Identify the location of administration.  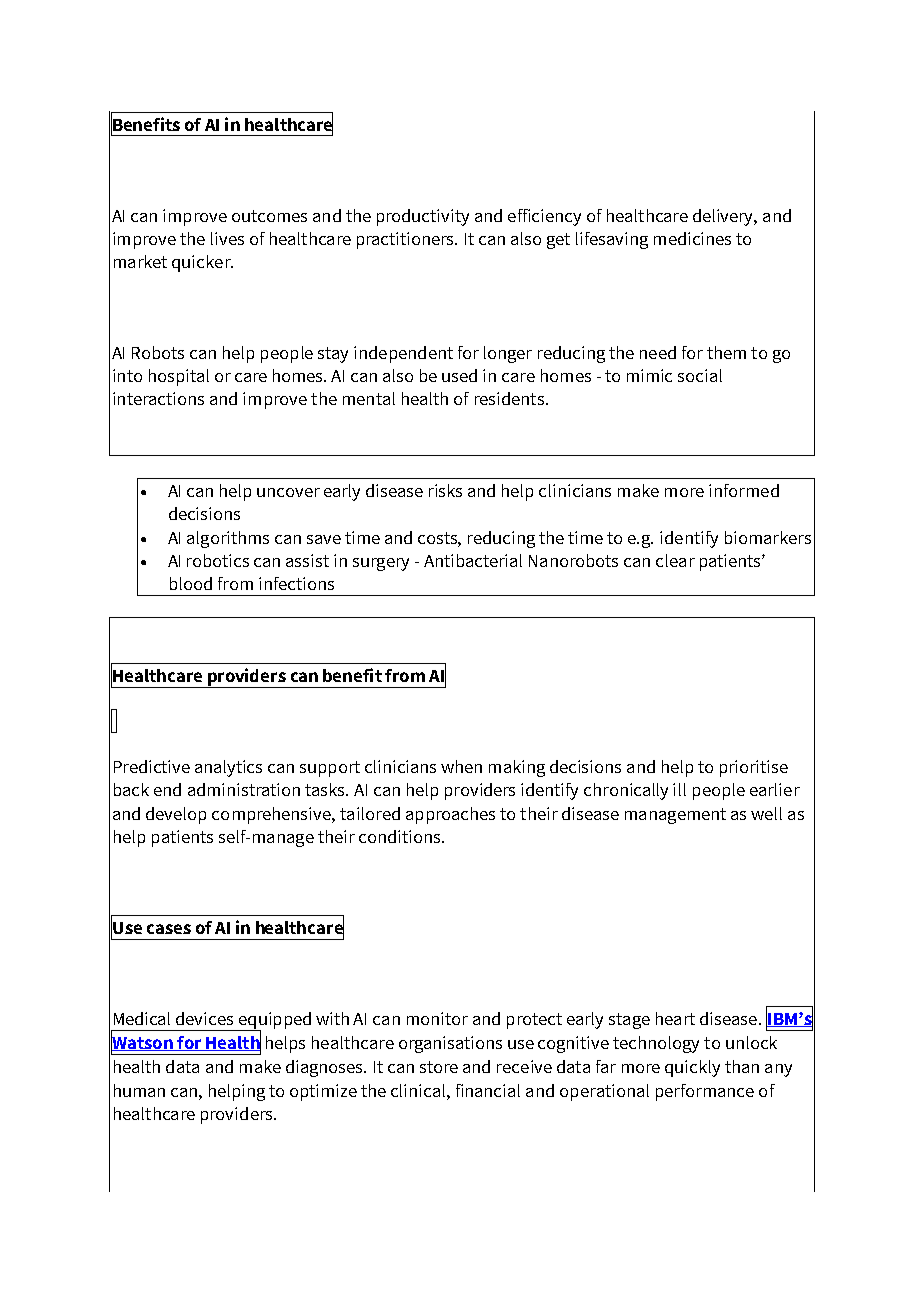
(244, 789).
